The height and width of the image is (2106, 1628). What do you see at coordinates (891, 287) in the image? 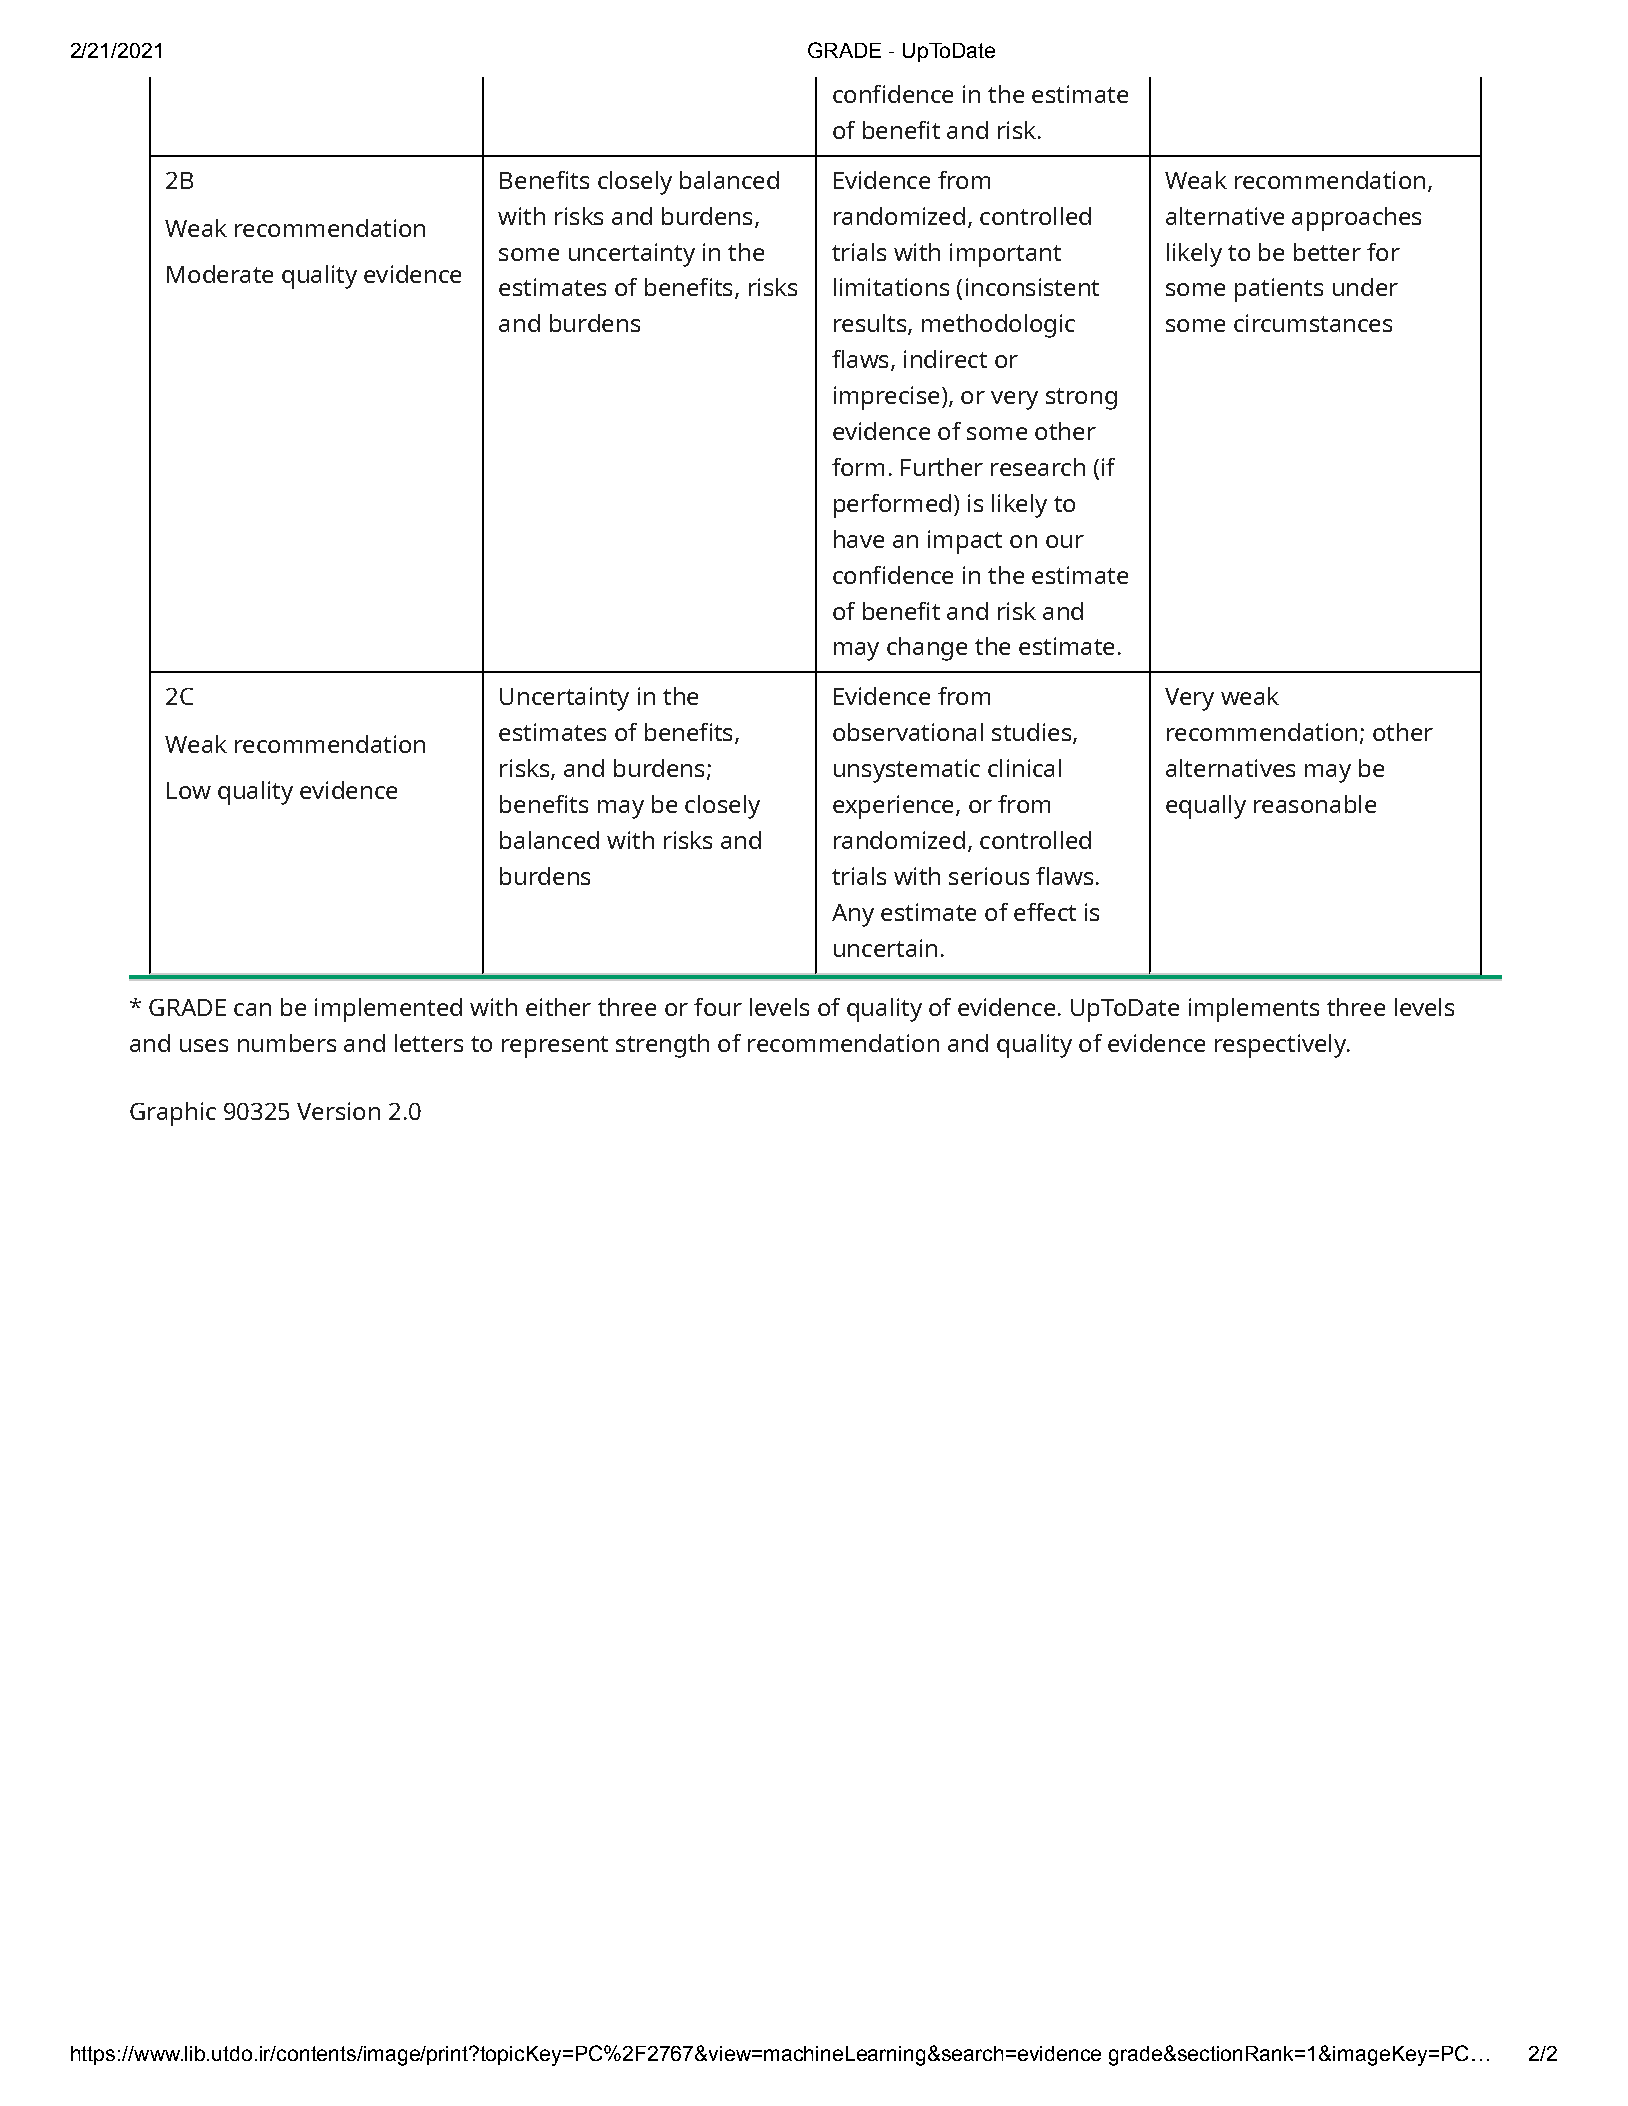
I see `limitations` at bounding box center [891, 287].
